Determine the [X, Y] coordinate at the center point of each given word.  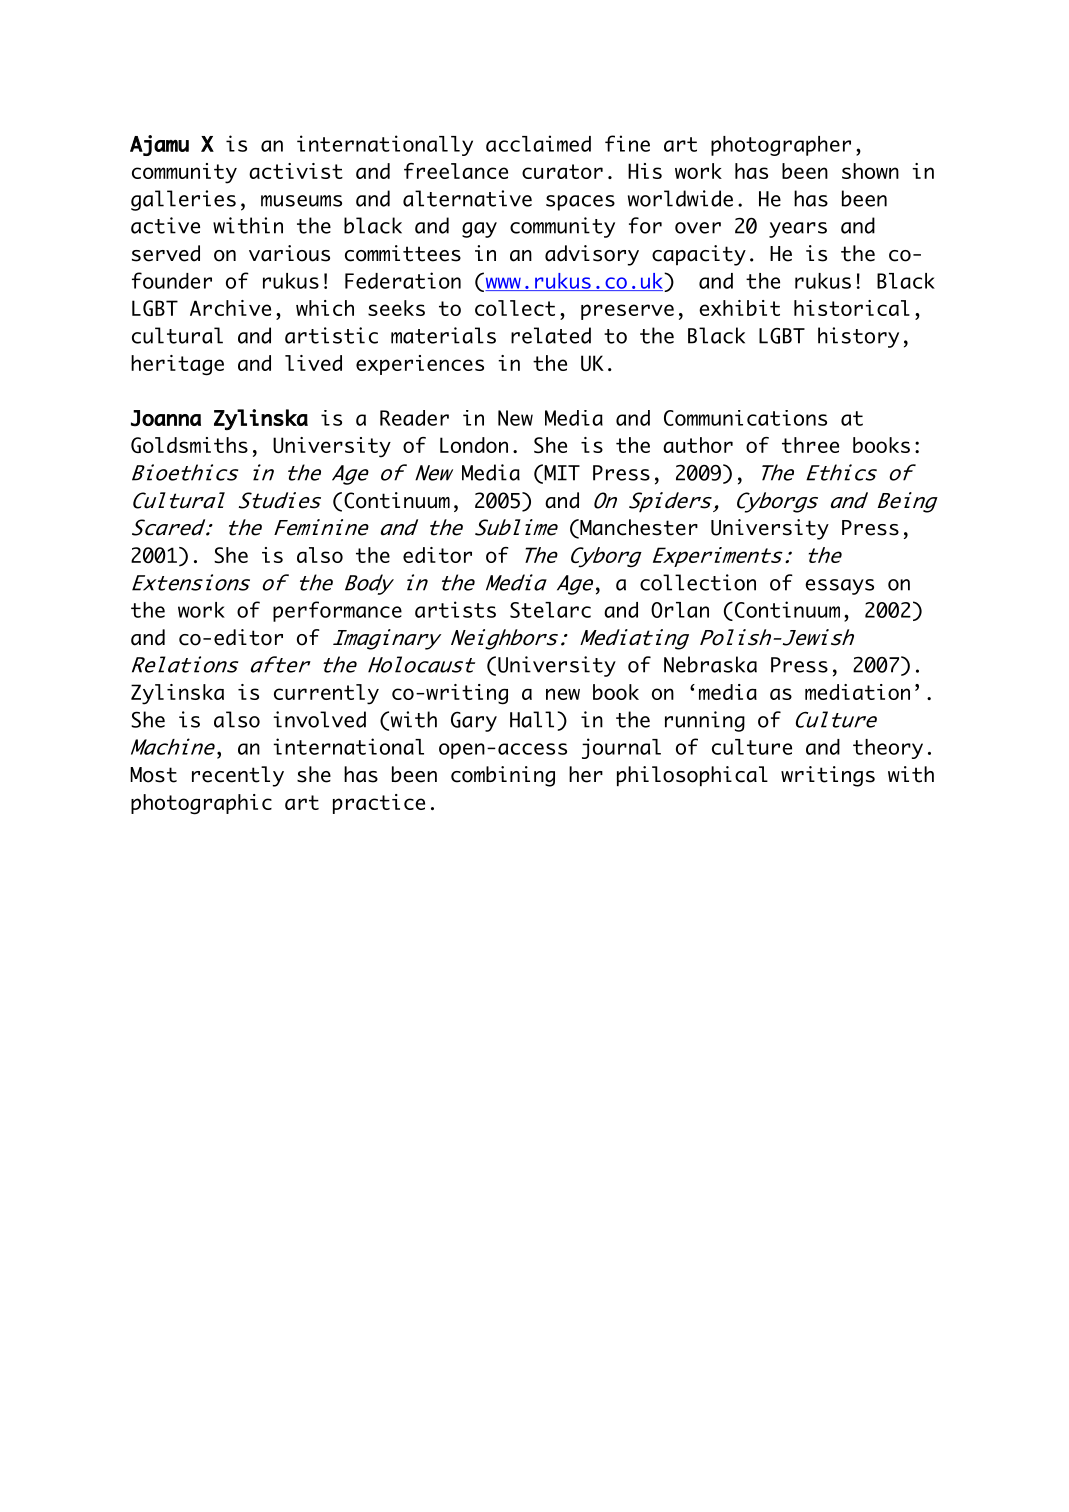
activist [296, 171]
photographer [781, 146]
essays [839, 587]
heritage [177, 365]
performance [337, 611]
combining [503, 776]
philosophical [692, 776]
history [858, 337]
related [551, 335]
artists [455, 609]
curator [562, 171]
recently [238, 776]
